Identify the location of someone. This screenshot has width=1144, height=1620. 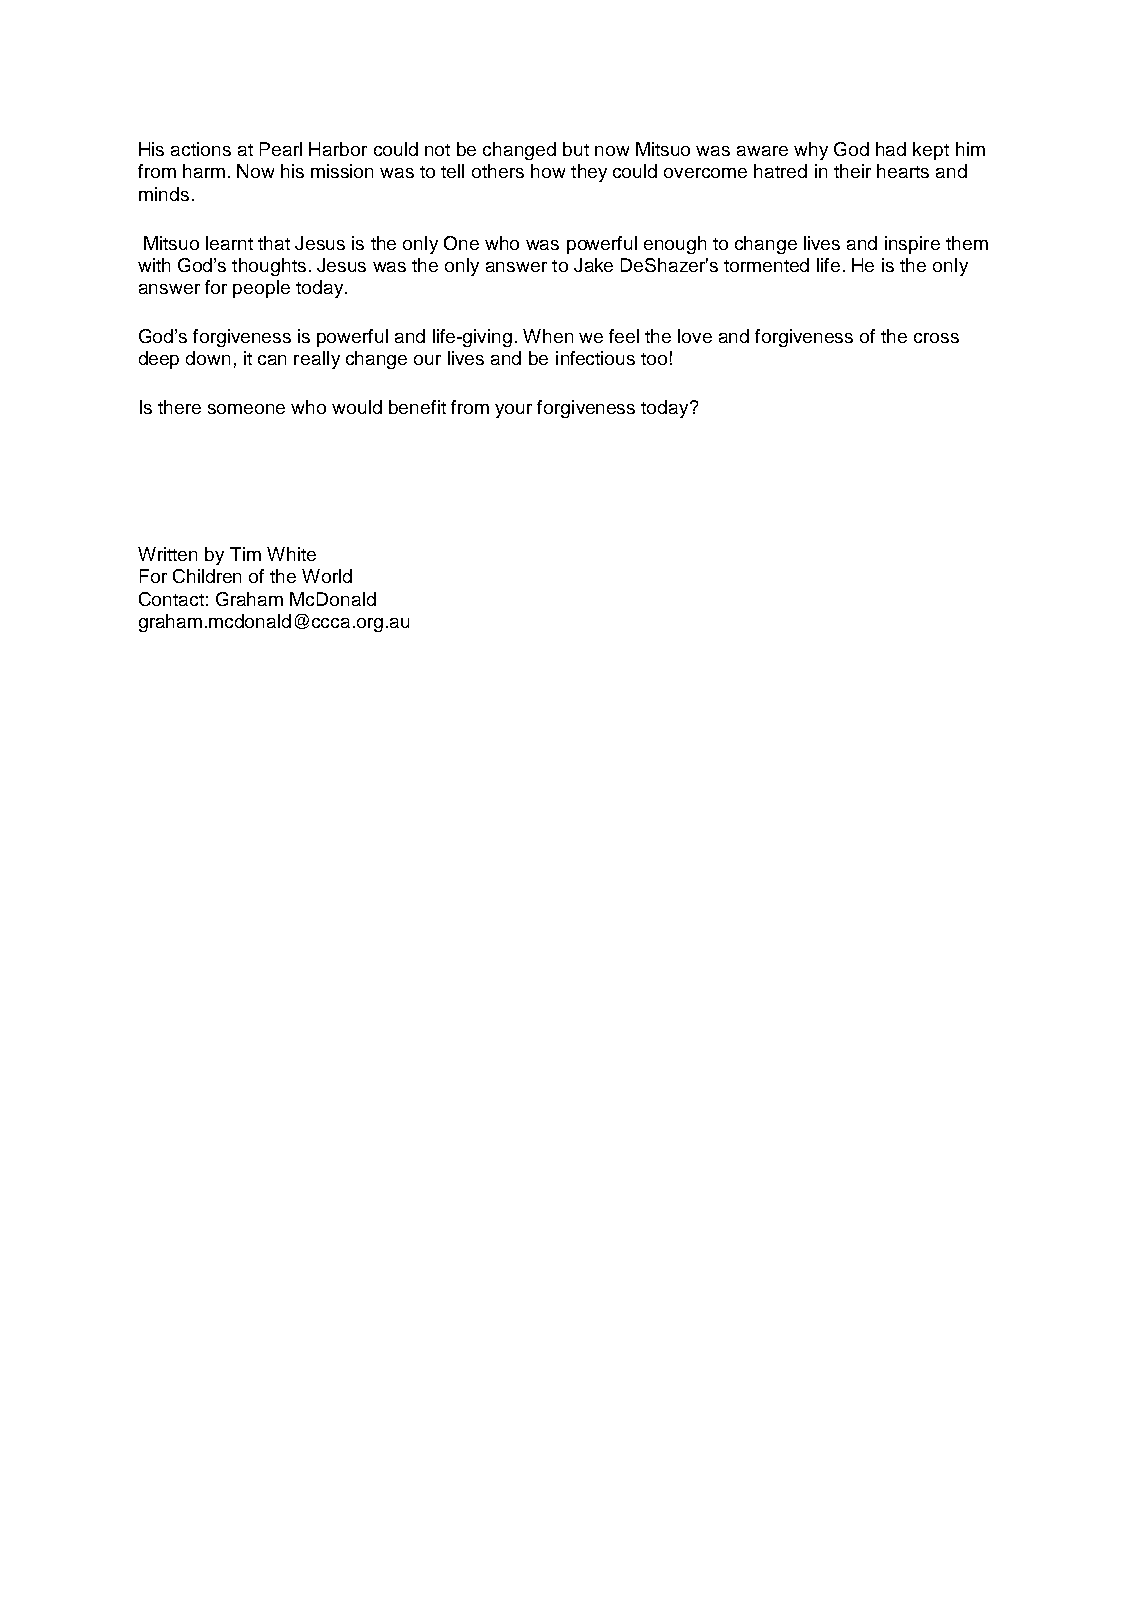
(246, 409).
